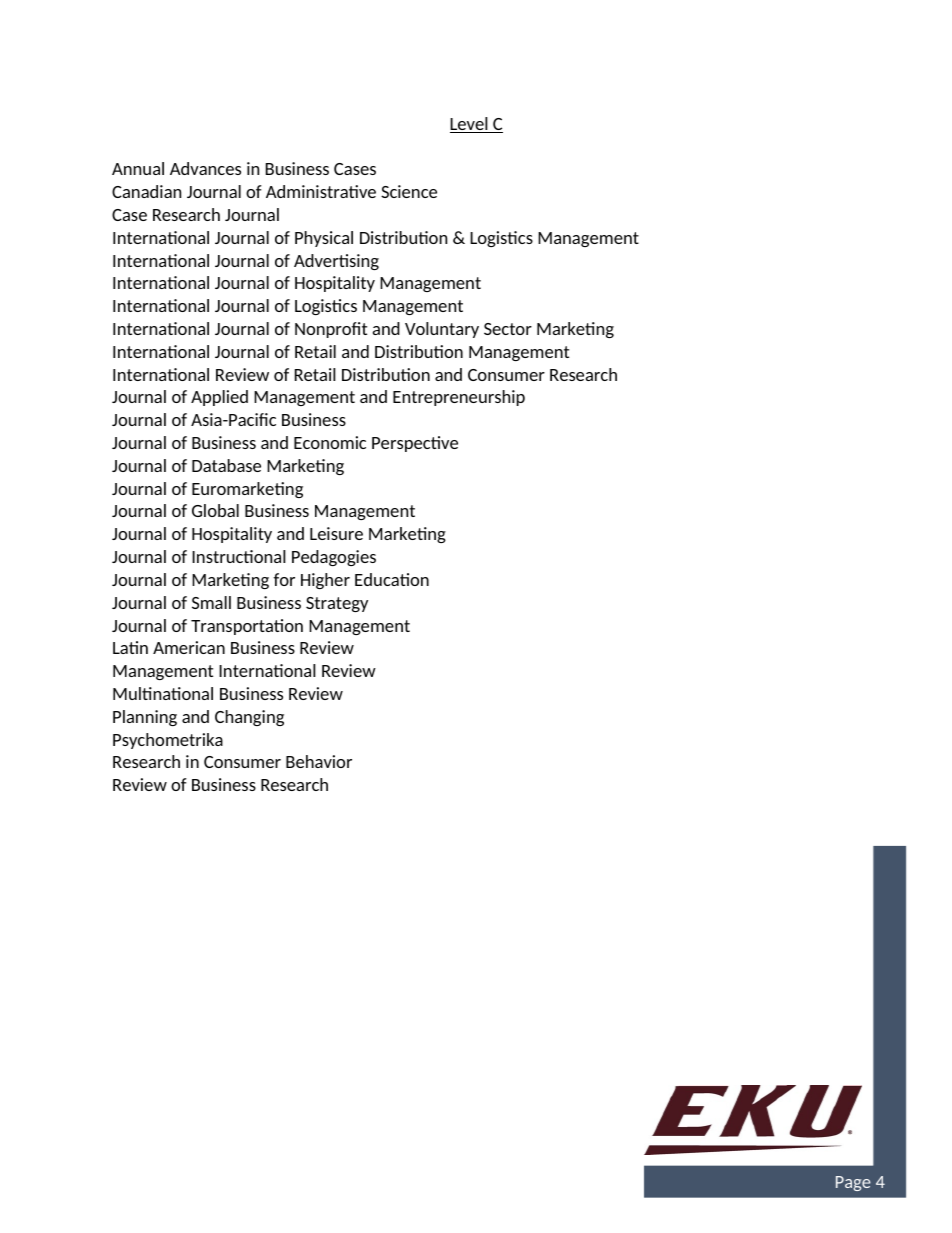  What do you see at coordinates (337, 604) in the screenshot?
I see `Strategy` at bounding box center [337, 604].
